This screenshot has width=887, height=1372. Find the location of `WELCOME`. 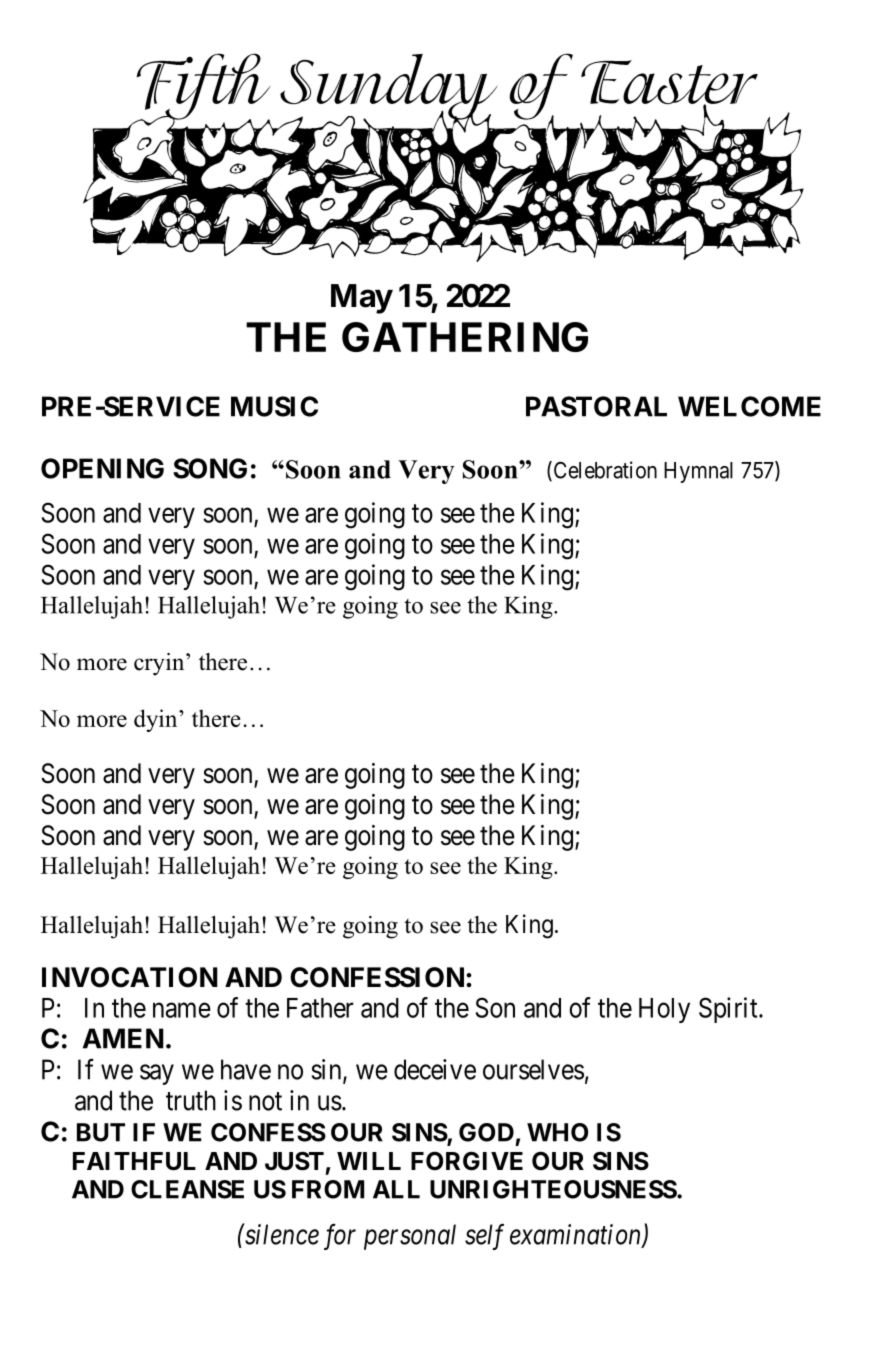

WELCOME is located at coordinates (749, 406).
